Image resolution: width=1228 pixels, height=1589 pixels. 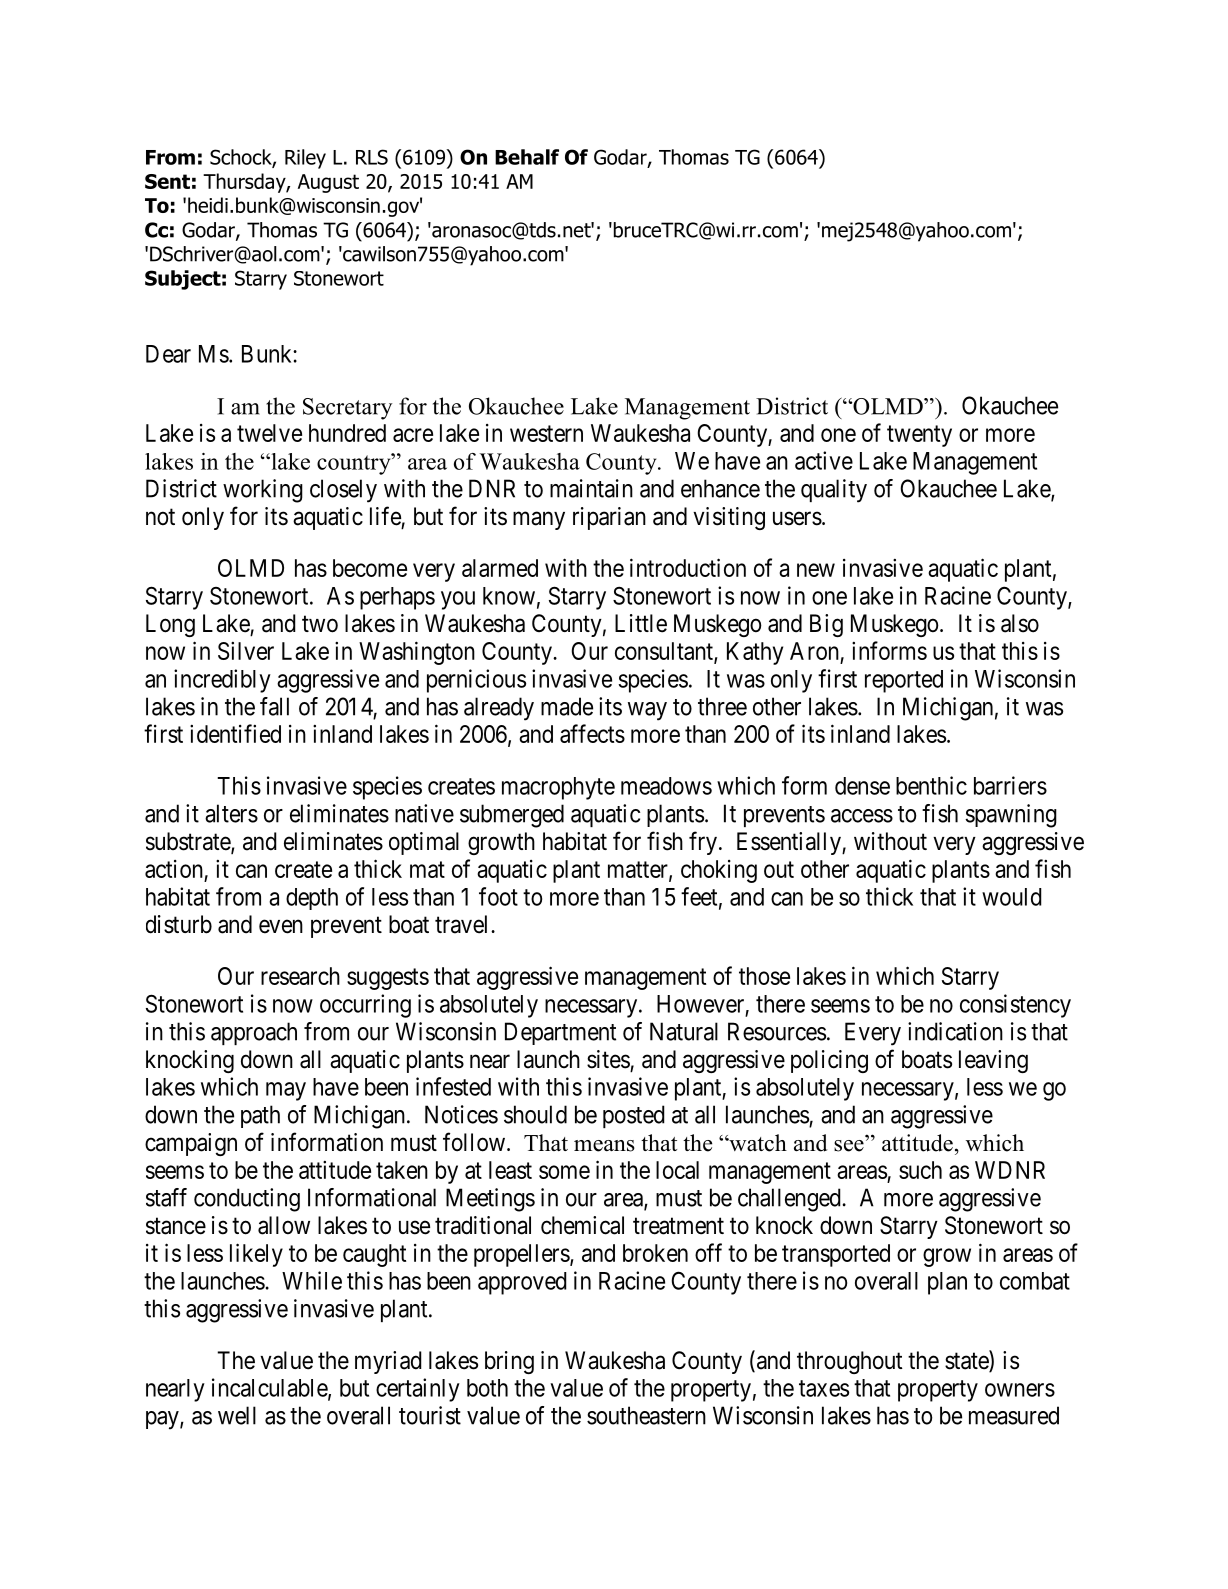 What do you see at coordinates (993, 1061) in the screenshot?
I see `leaving` at bounding box center [993, 1061].
